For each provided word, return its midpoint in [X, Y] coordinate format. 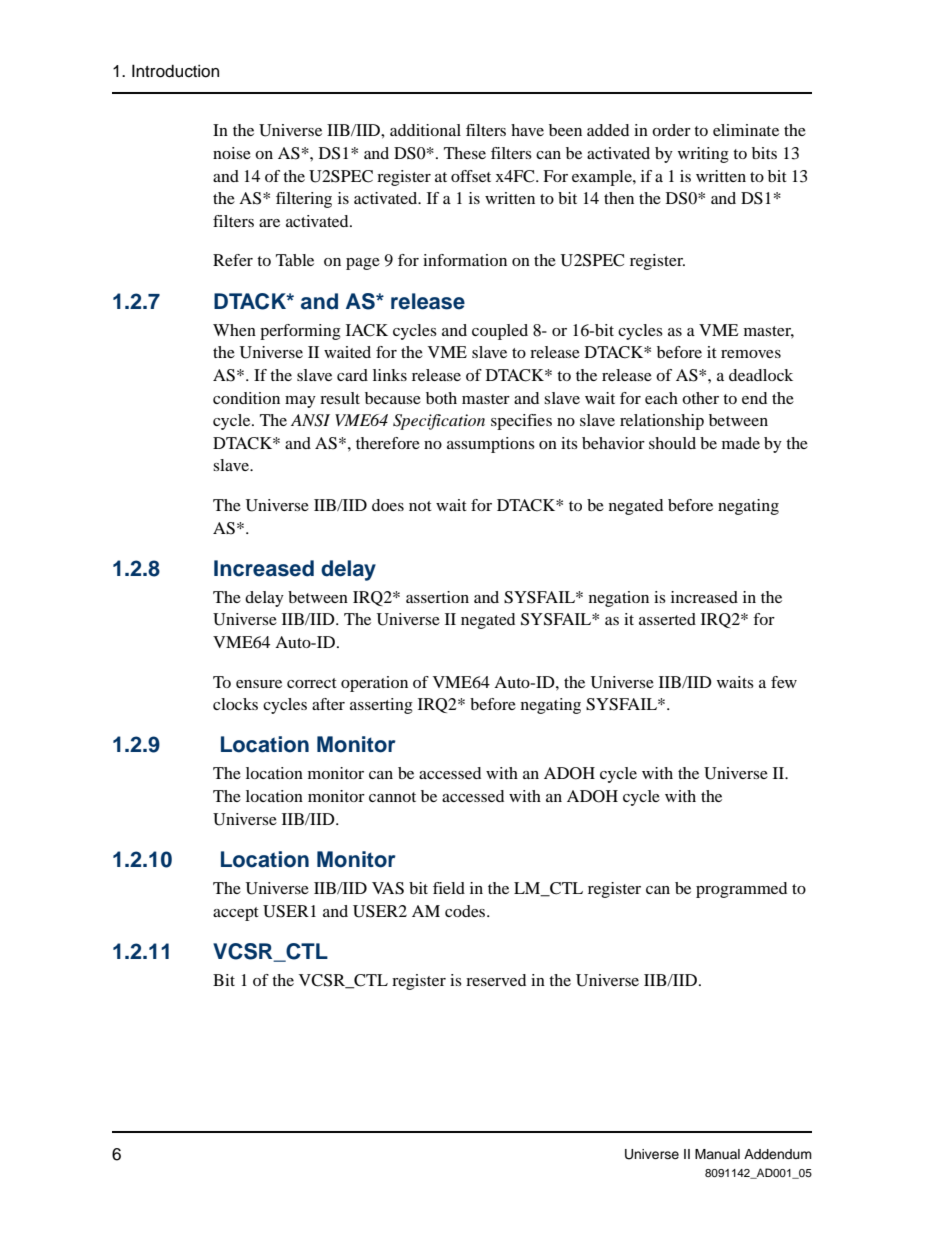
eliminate [746, 130]
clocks [235, 704]
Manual [717, 1154]
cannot [392, 797]
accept [236, 914]
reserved [496, 980]
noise [232, 153]
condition [246, 398]
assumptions [491, 445]
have [527, 130]
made [741, 443]
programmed [741, 890]
